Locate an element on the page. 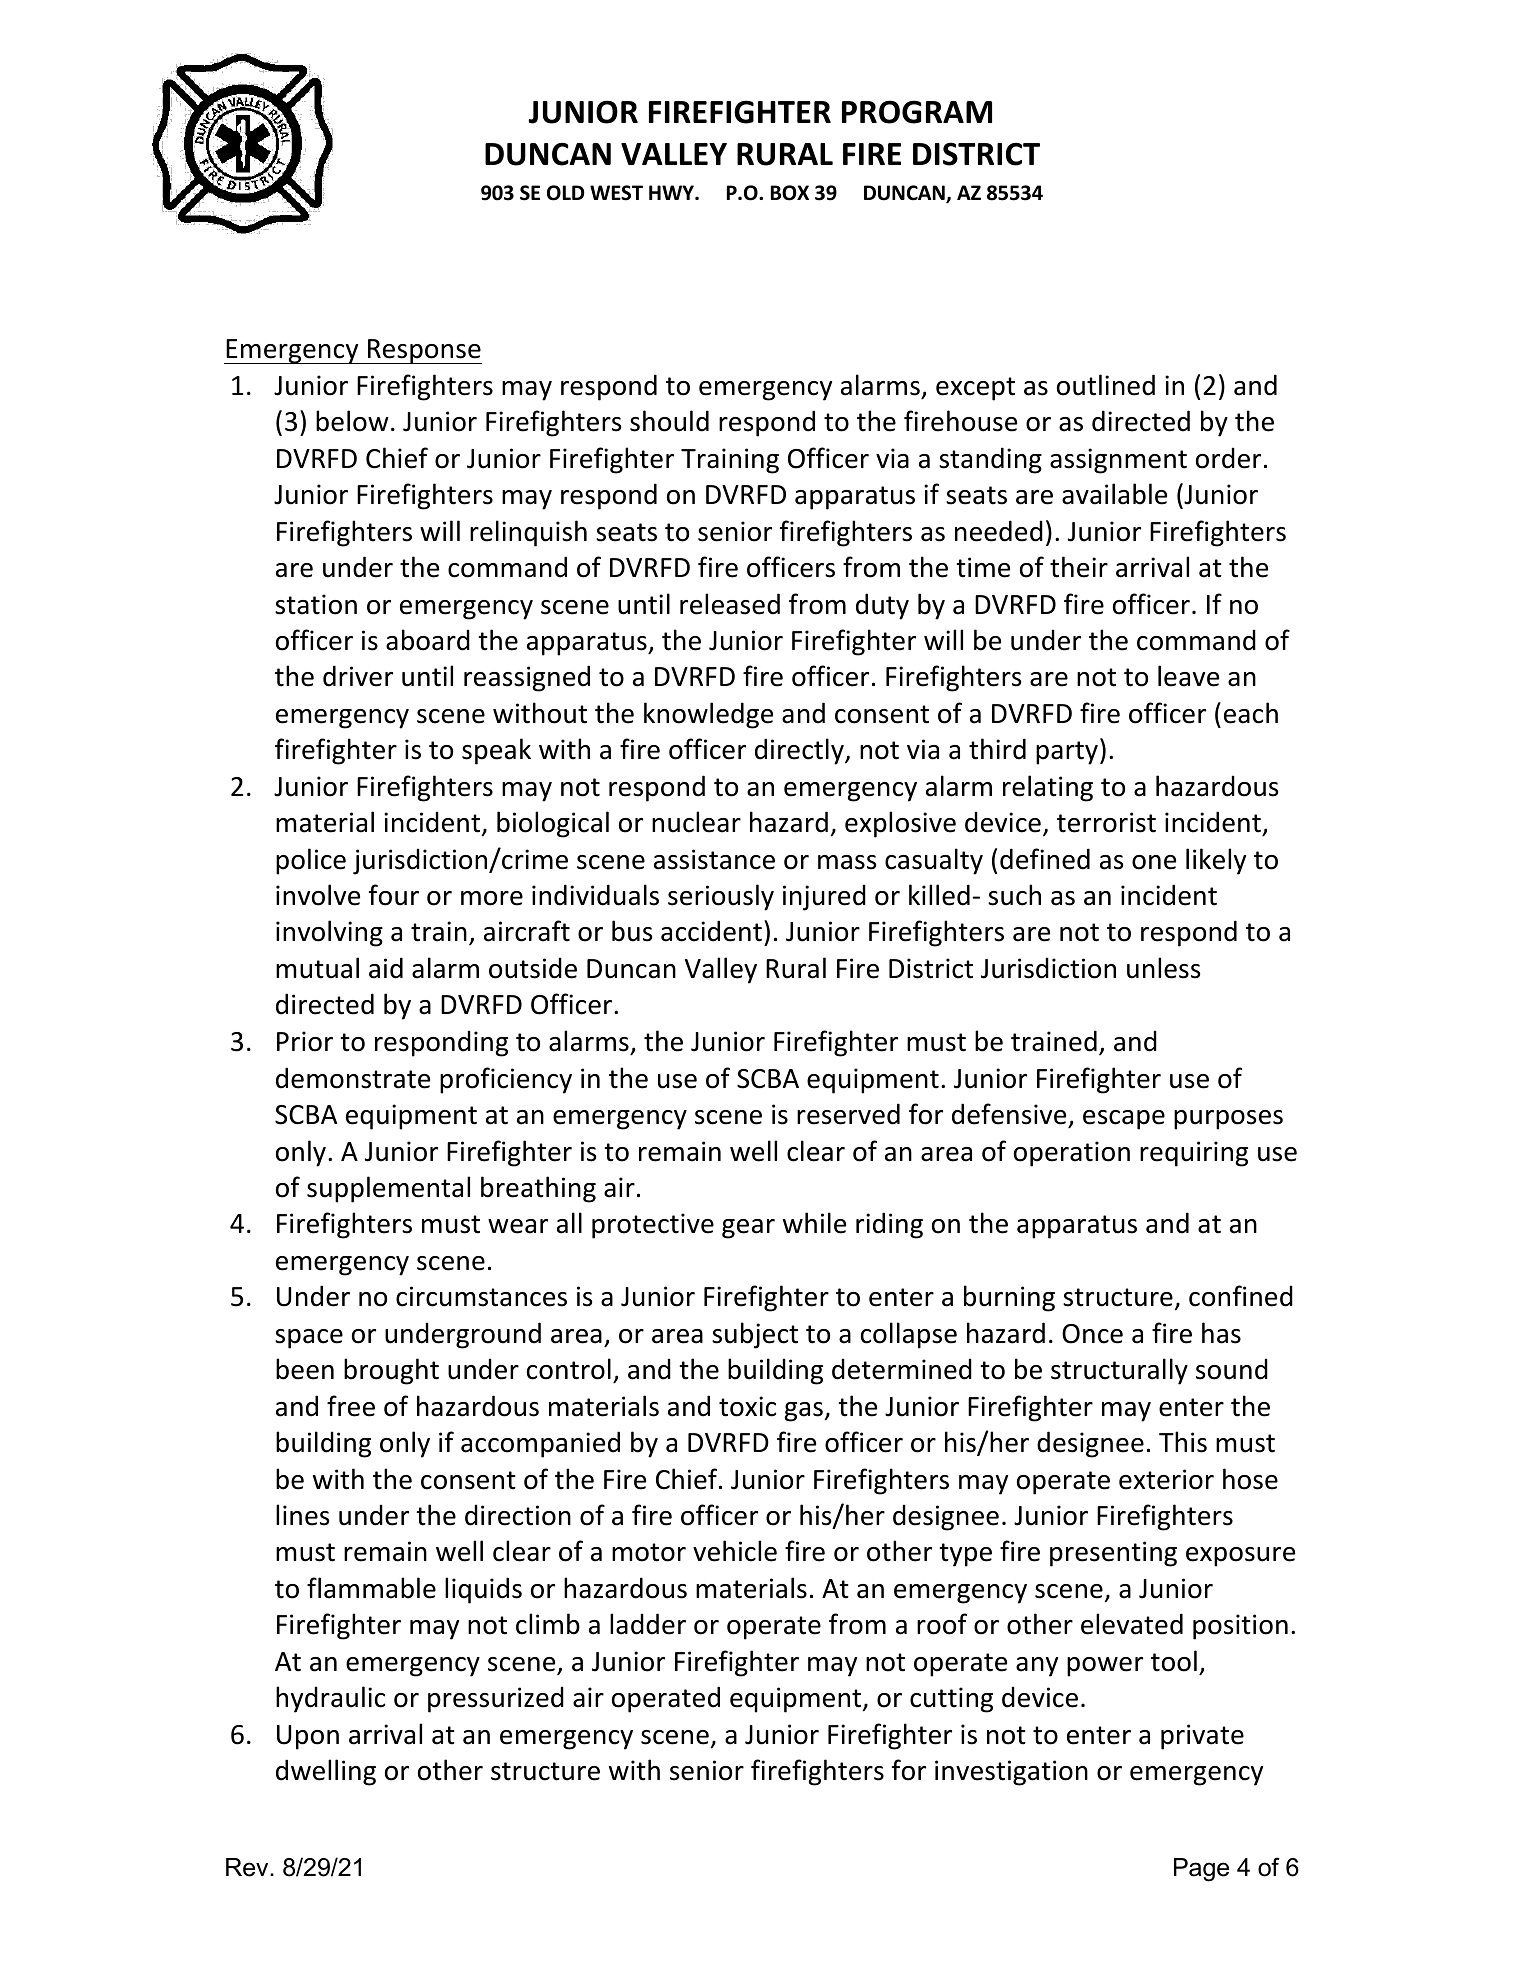 This image has width=1523, height=1971. Upon is located at coordinates (308, 1737).
